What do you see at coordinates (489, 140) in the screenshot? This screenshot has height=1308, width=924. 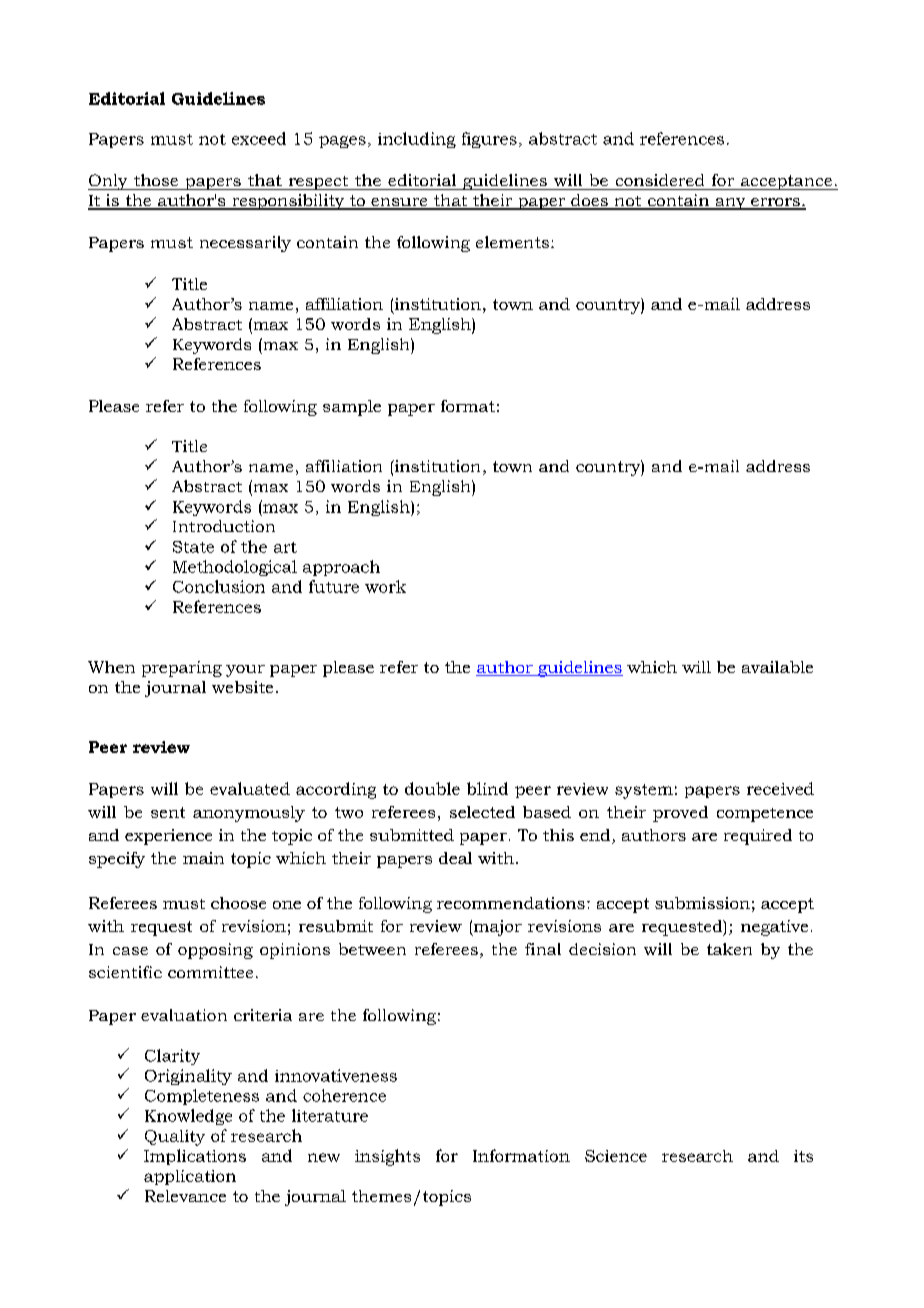 I see `figures` at bounding box center [489, 140].
